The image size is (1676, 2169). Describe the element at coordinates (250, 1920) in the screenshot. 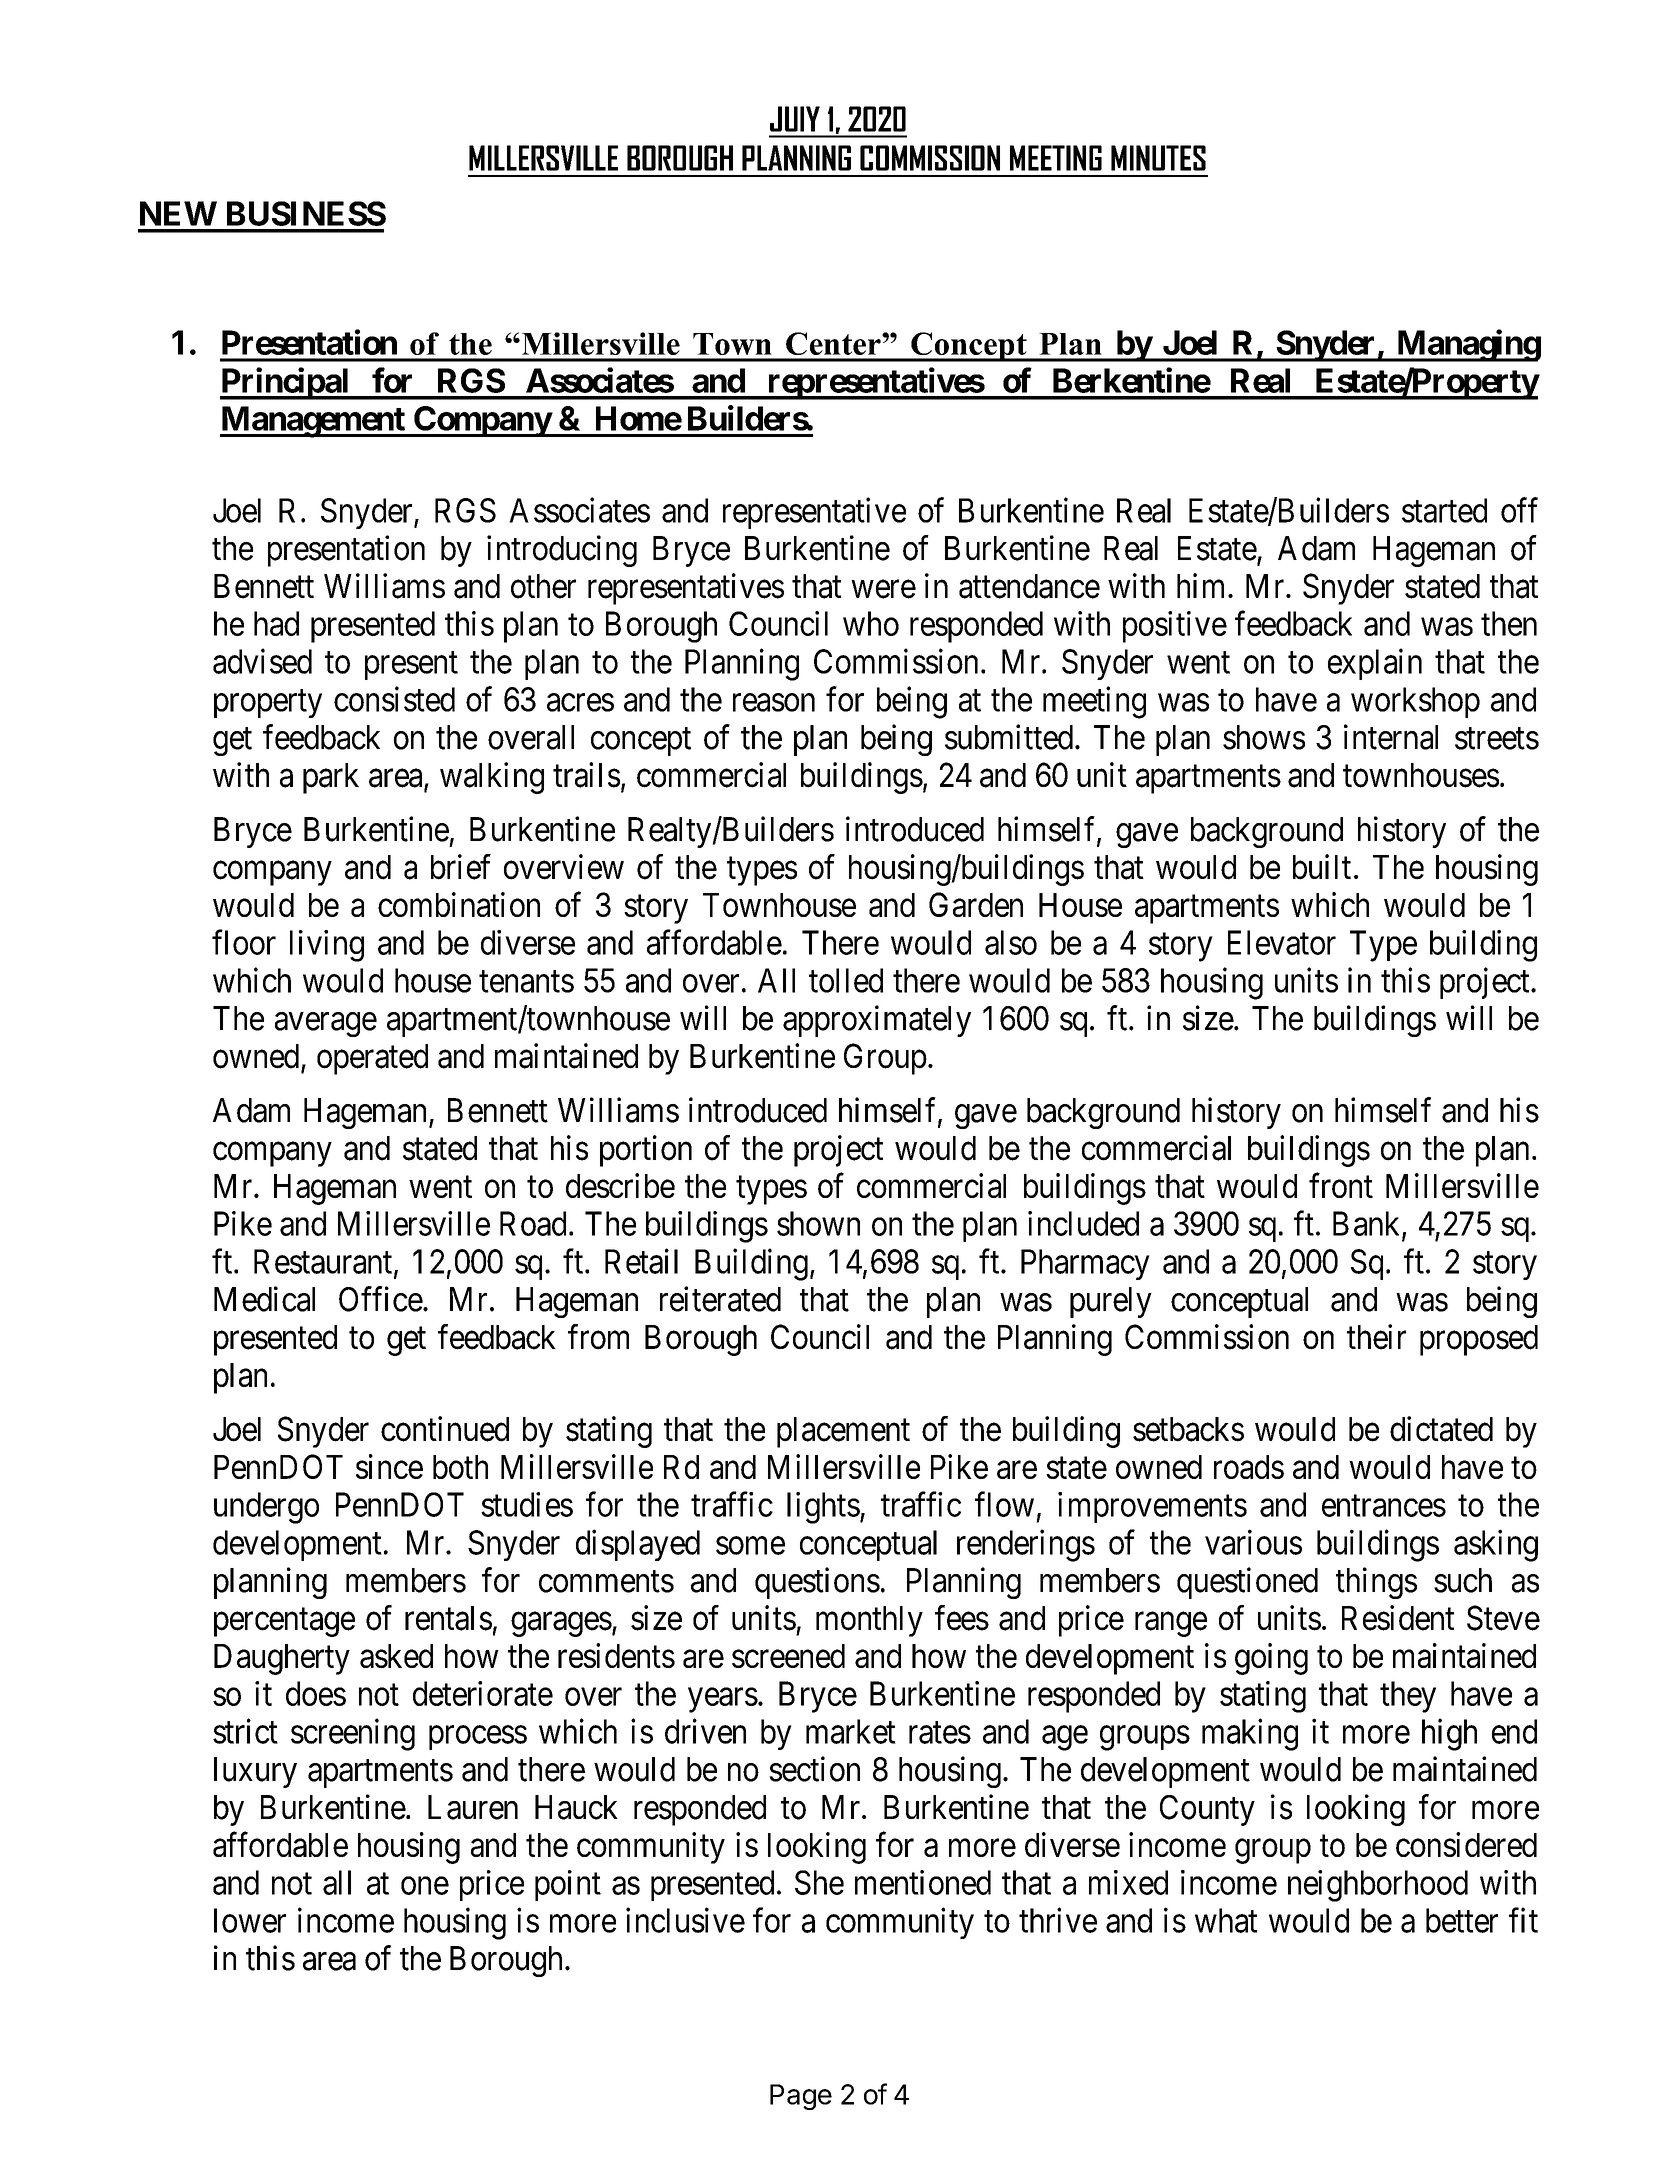

I see `lower` at that location.
